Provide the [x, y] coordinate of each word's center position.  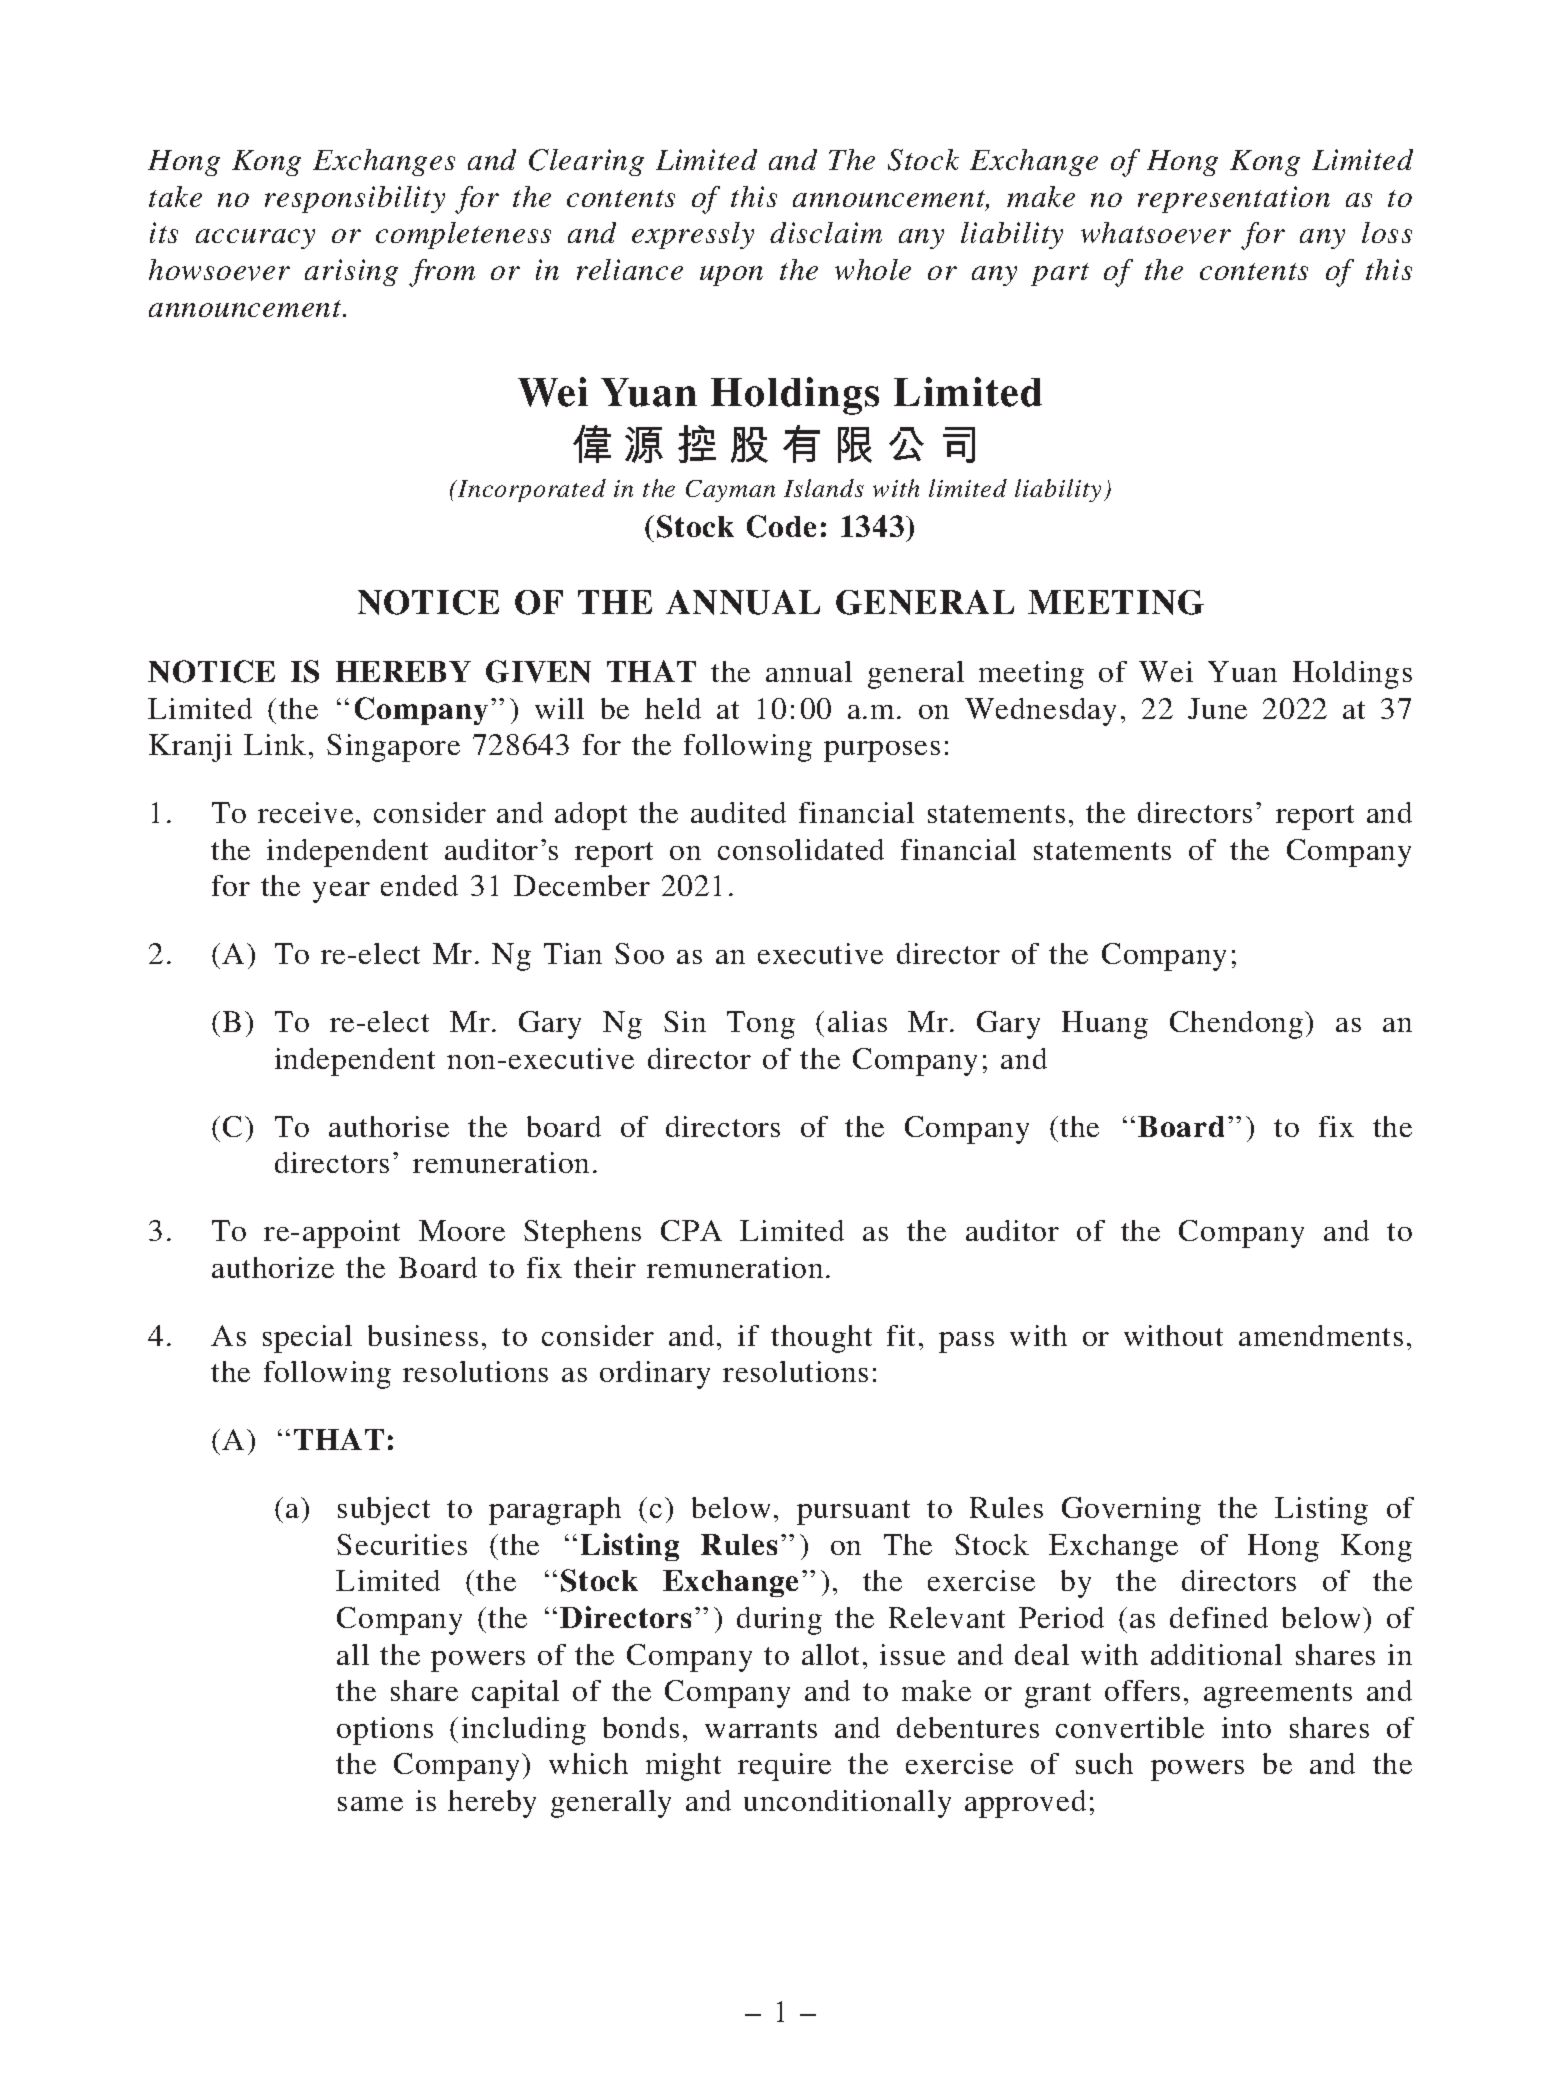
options [385, 1731]
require [784, 1767]
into [1246, 1727]
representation [1234, 199]
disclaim [826, 232]
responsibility [355, 199]
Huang [1105, 1025]
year [341, 892]
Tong [761, 1025]
